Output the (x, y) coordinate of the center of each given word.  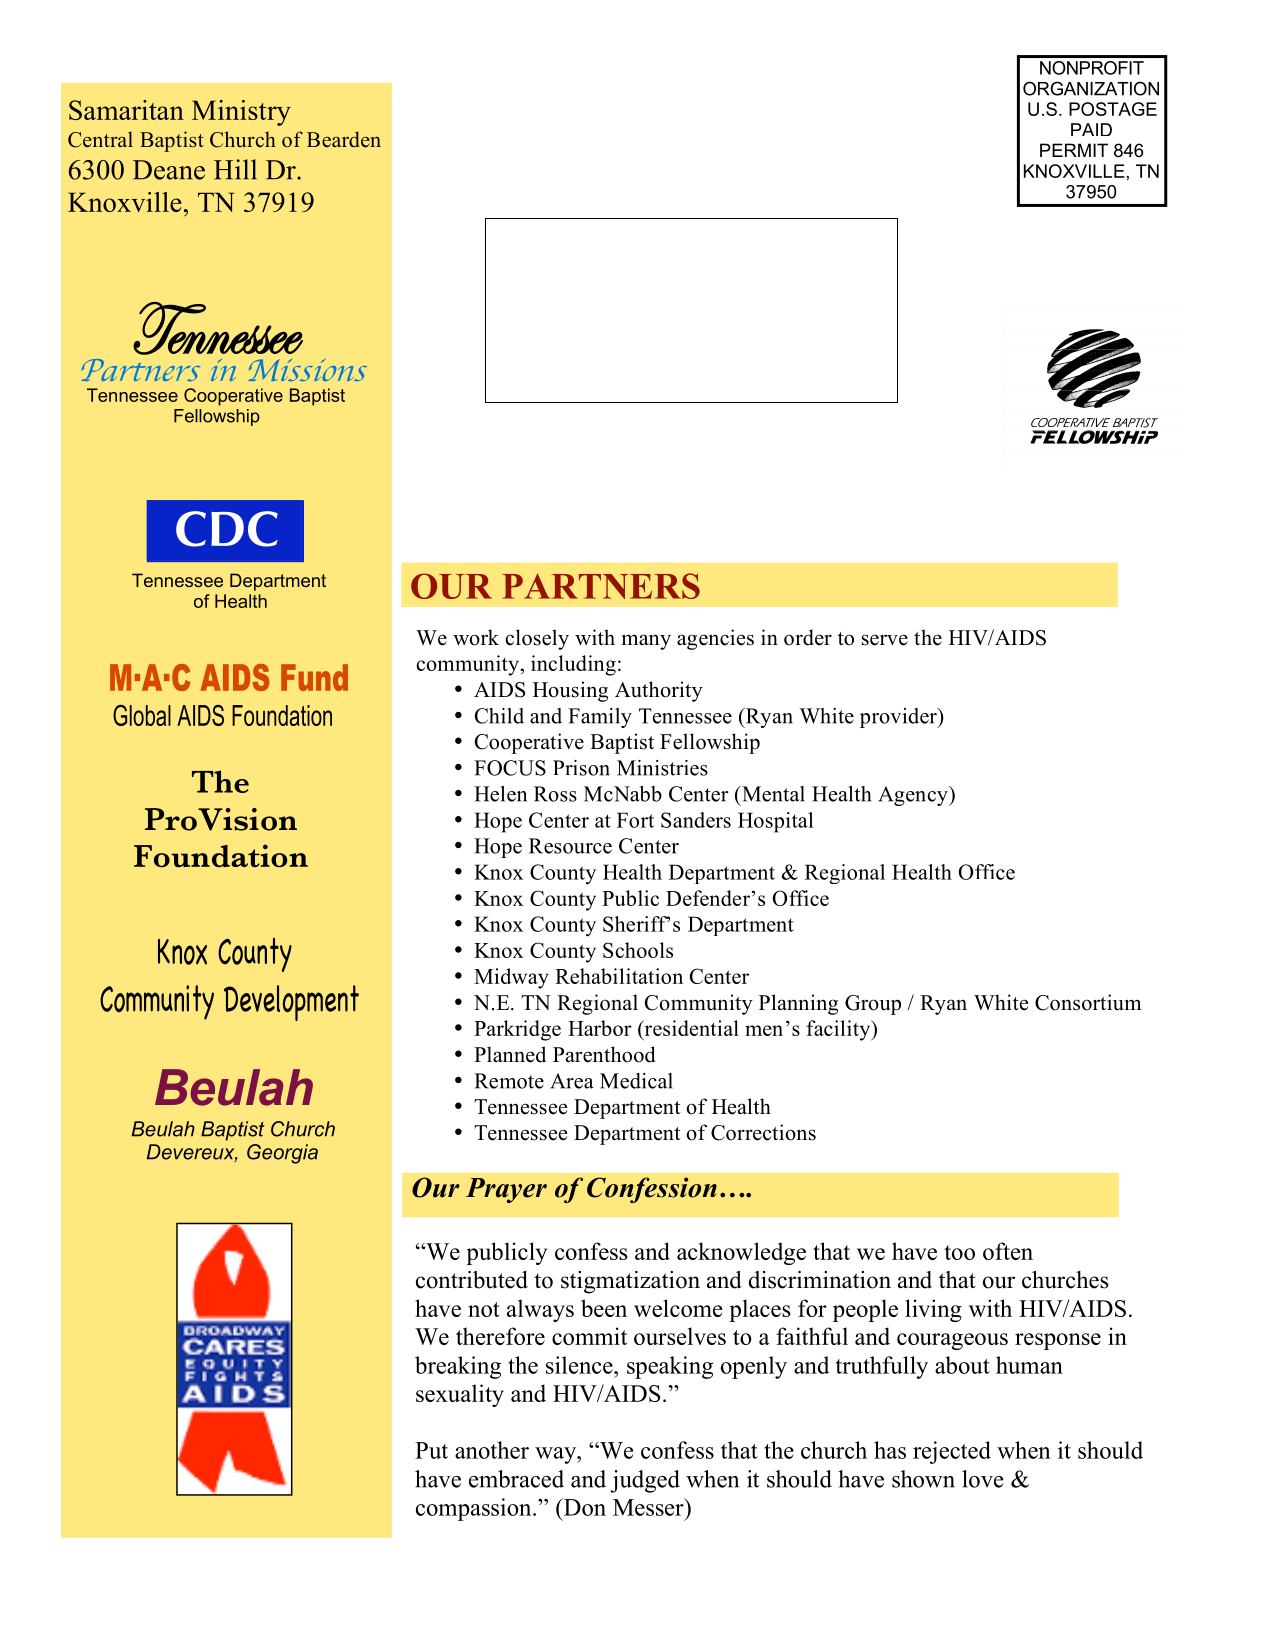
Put (431, 1450)
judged (645, 1481)
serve (885, 640)
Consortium (1088, 1002)
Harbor (600, 1028)
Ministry (241, 113)
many (646, 642)
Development (291, 1003)
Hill (235, 169)
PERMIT (1074, 150)
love (982, 1479)
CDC (227, 529)
